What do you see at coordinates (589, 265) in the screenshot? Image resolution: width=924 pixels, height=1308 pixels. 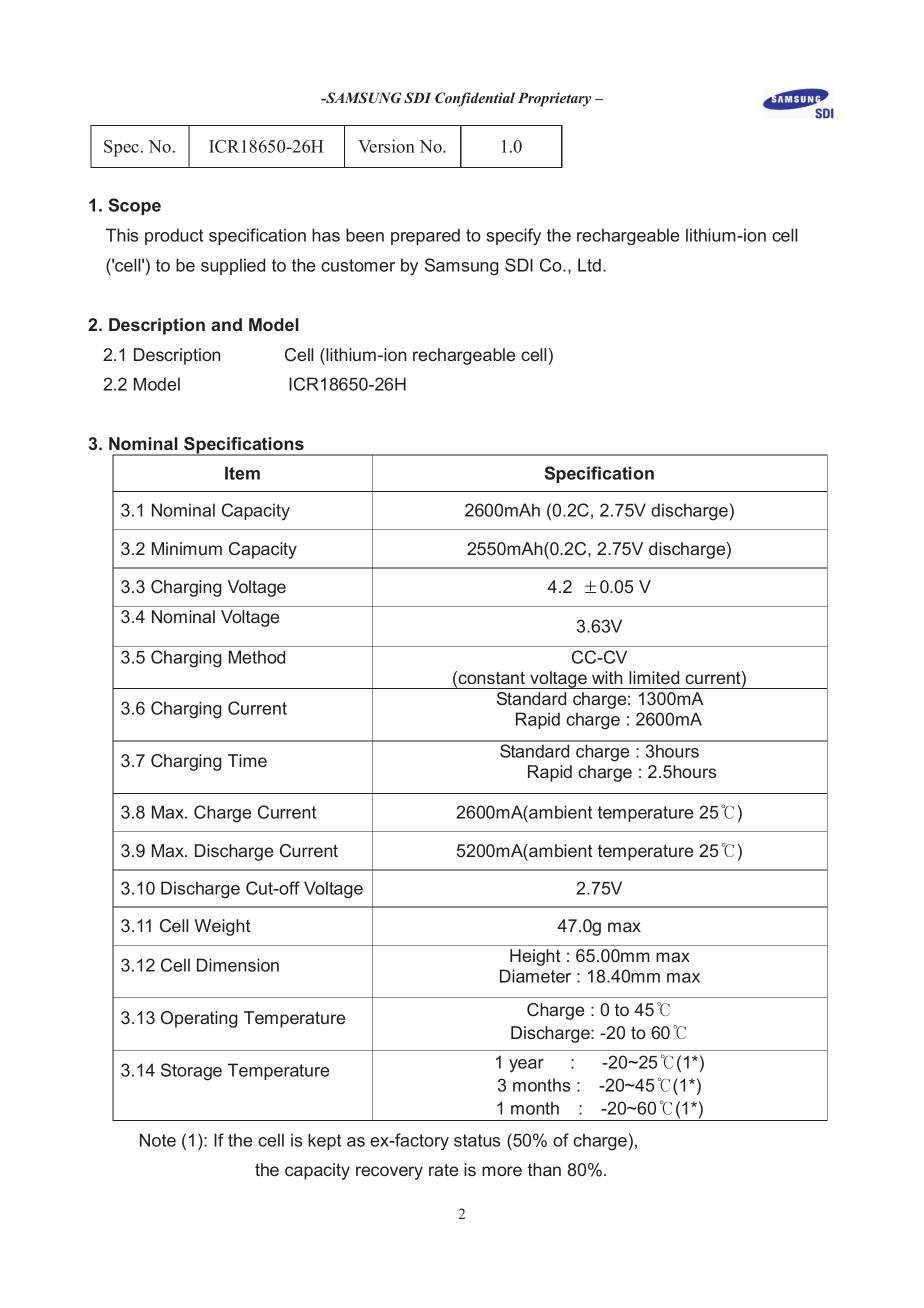 I see `Ltd` at bounding box center [589, 265].
